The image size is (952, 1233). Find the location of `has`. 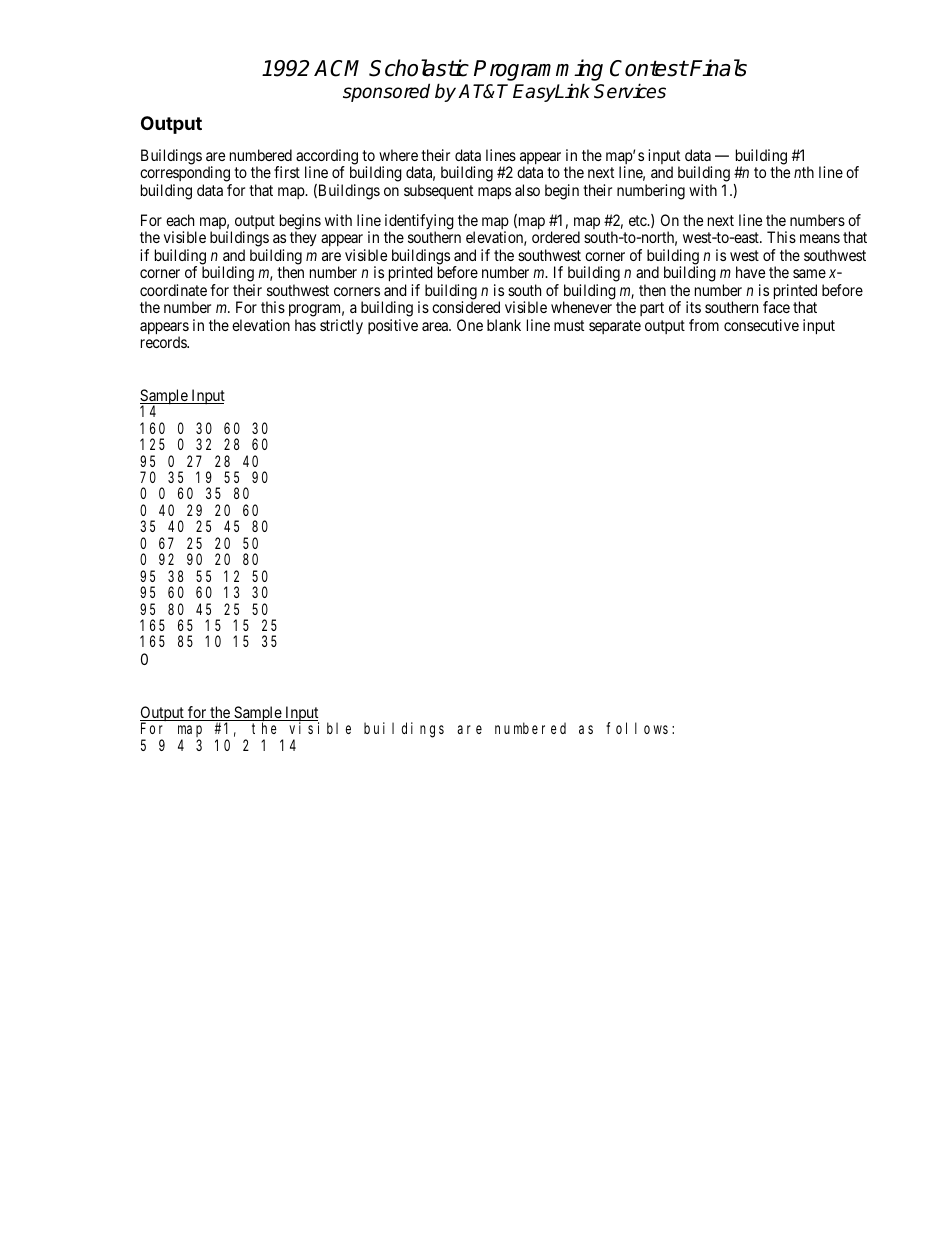

has is located at coordinates (305, 325).
